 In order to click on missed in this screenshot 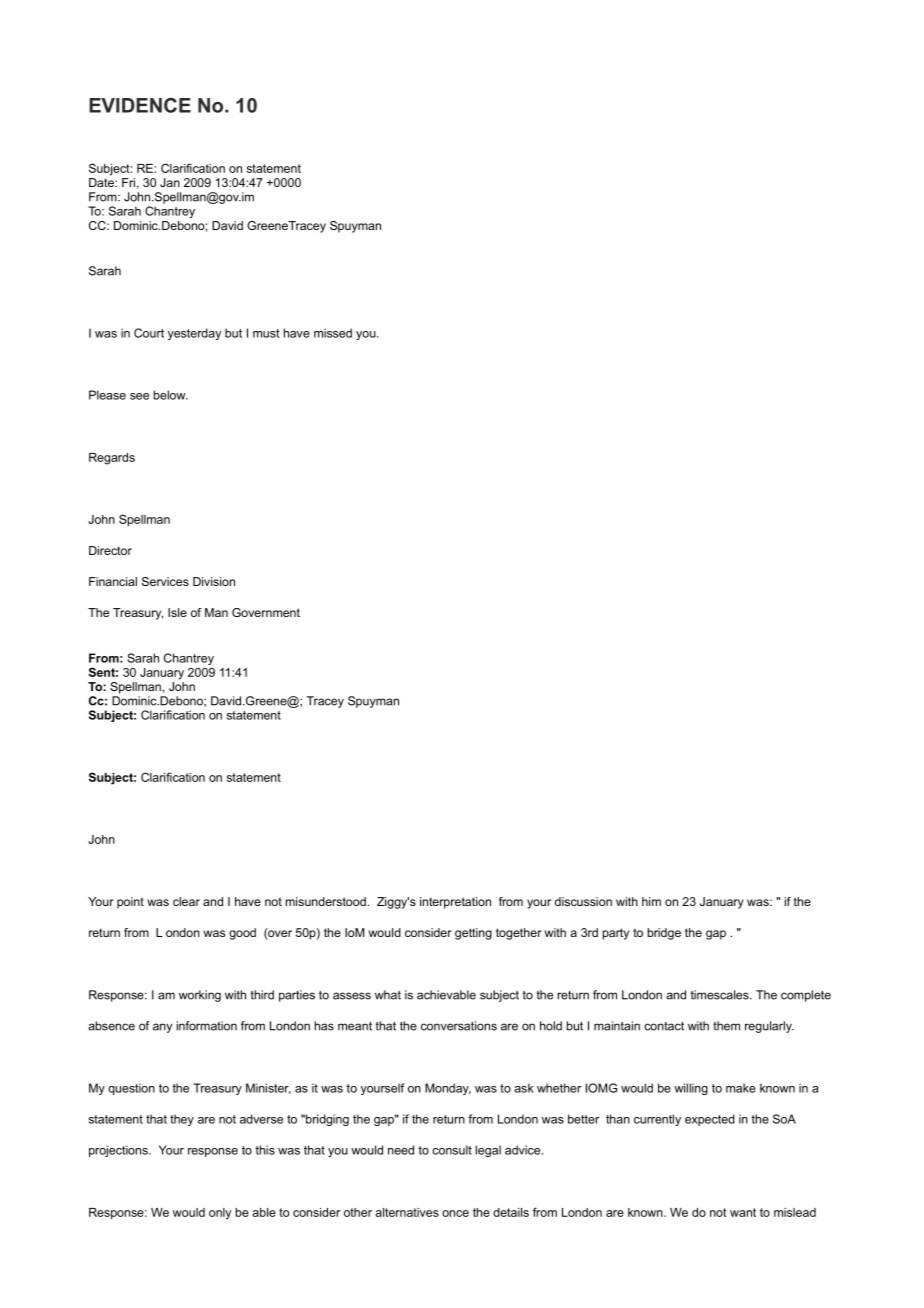, I will do `click(333, 333)`.
